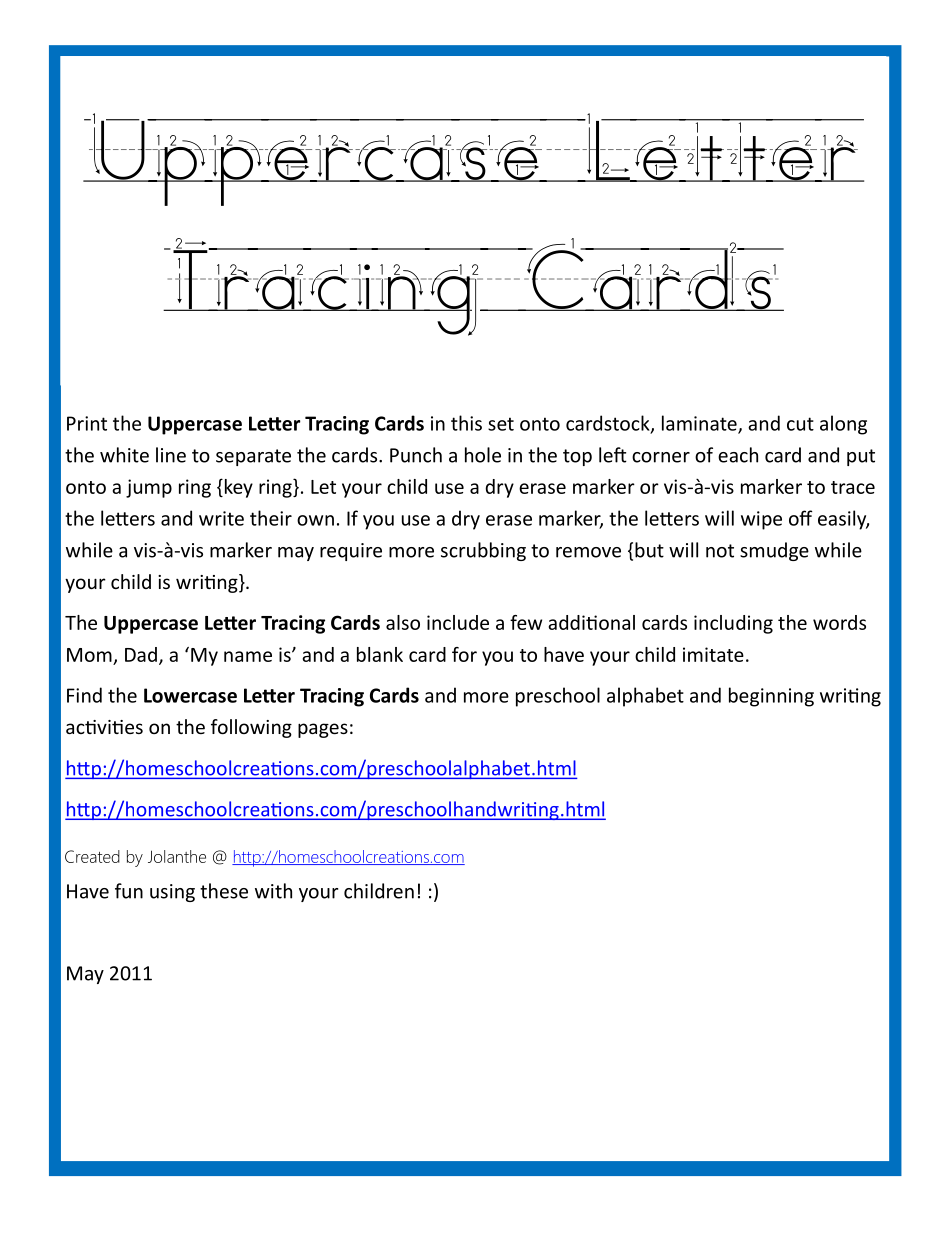  Describe the element at coordinates (141, 654) in the page. I see `Dad` at that location.
